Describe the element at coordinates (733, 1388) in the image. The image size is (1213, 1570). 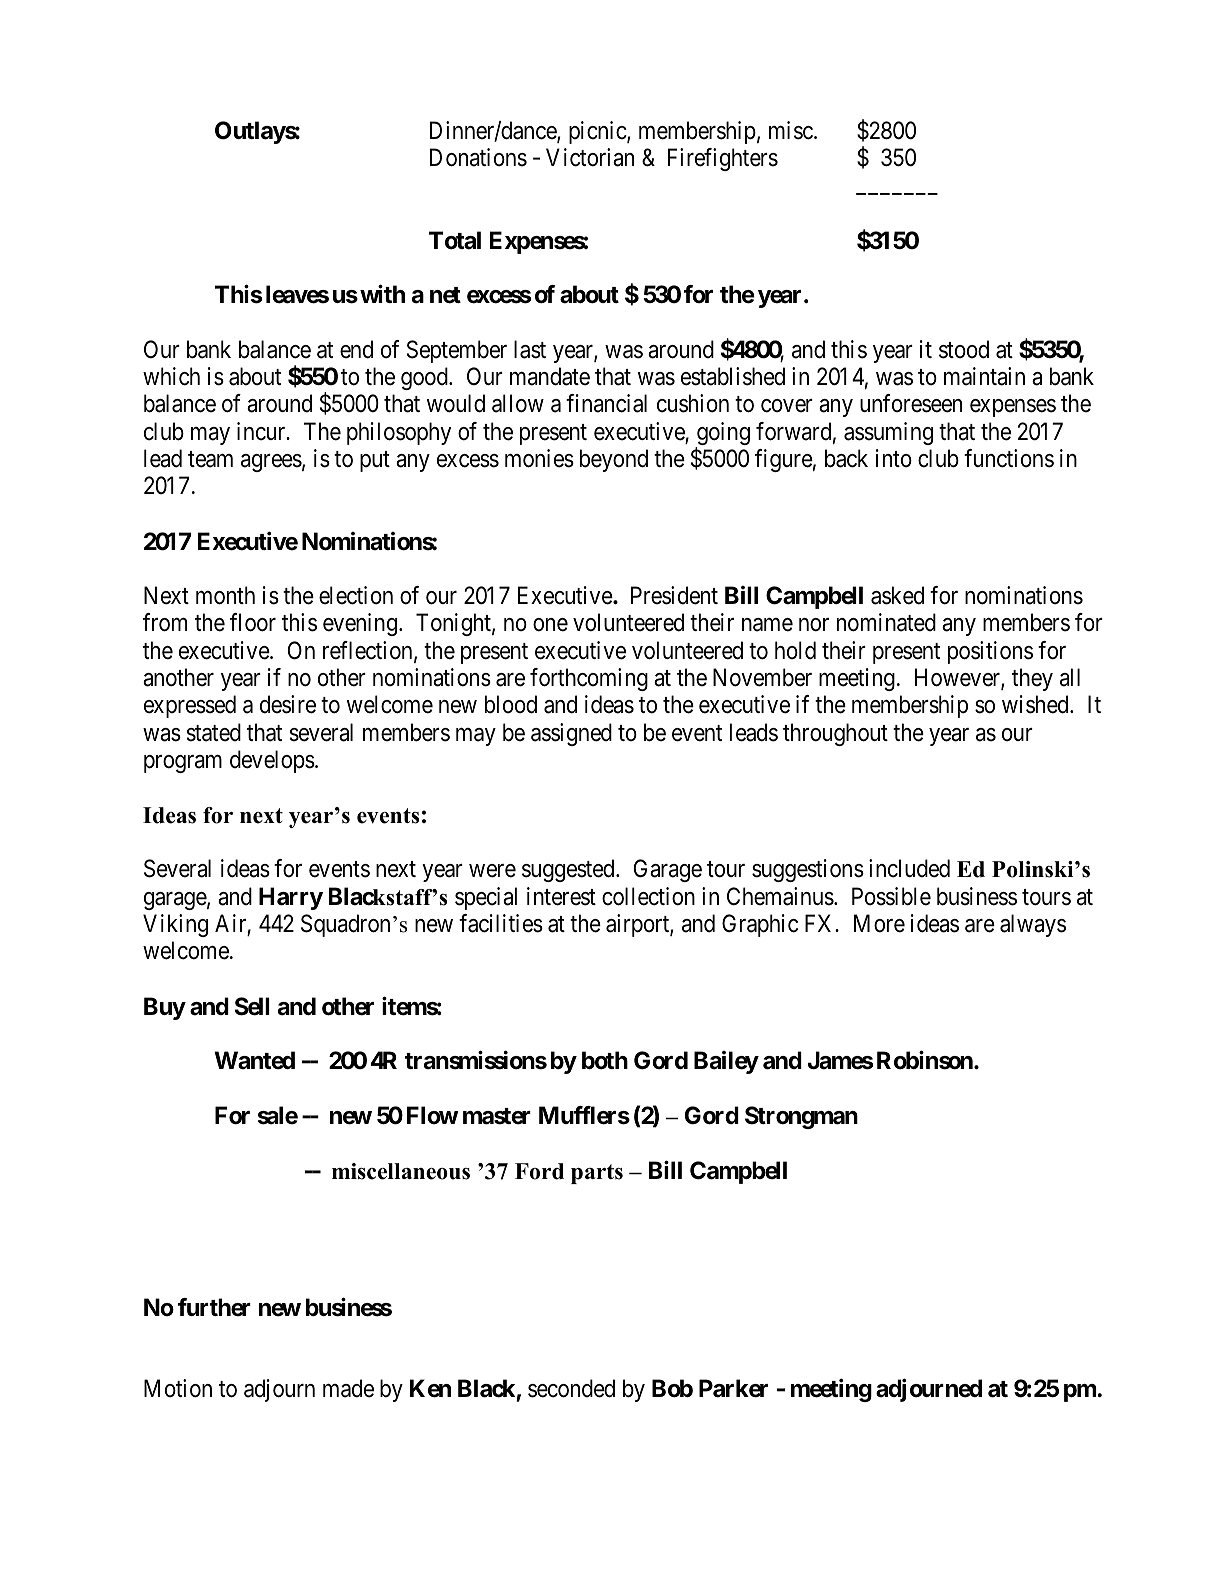
I see `Parker` at that location.
